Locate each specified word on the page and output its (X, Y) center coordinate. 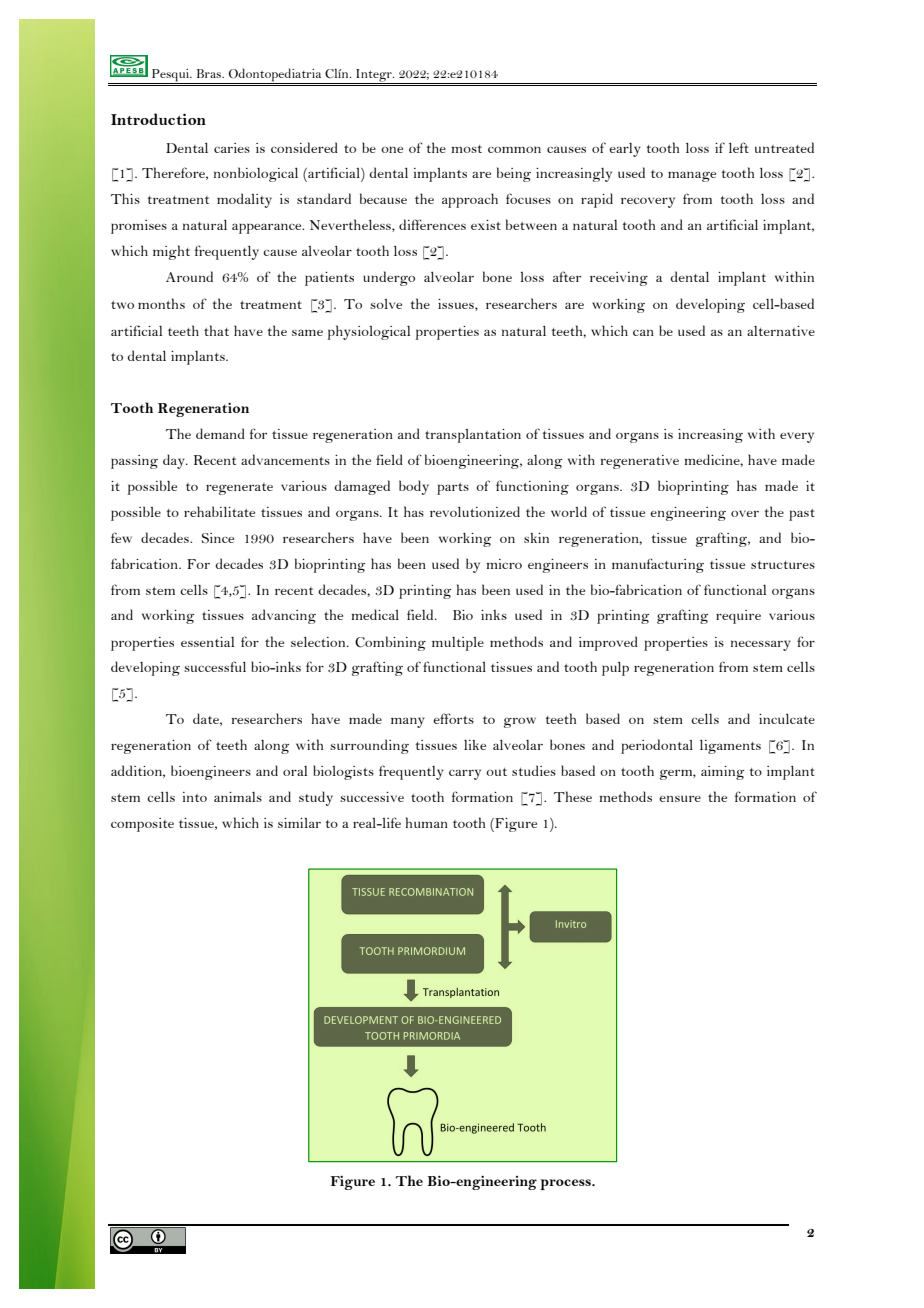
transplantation (473, 436)
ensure (680, 798)
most (466, 149)
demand (220, 433)
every (797, 437)
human (426, 822)
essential (207, 642)
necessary (761, 645)
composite (142, 825)
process (567, 1184)
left (739, 147)
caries (232, 148)
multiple (458, 644)
